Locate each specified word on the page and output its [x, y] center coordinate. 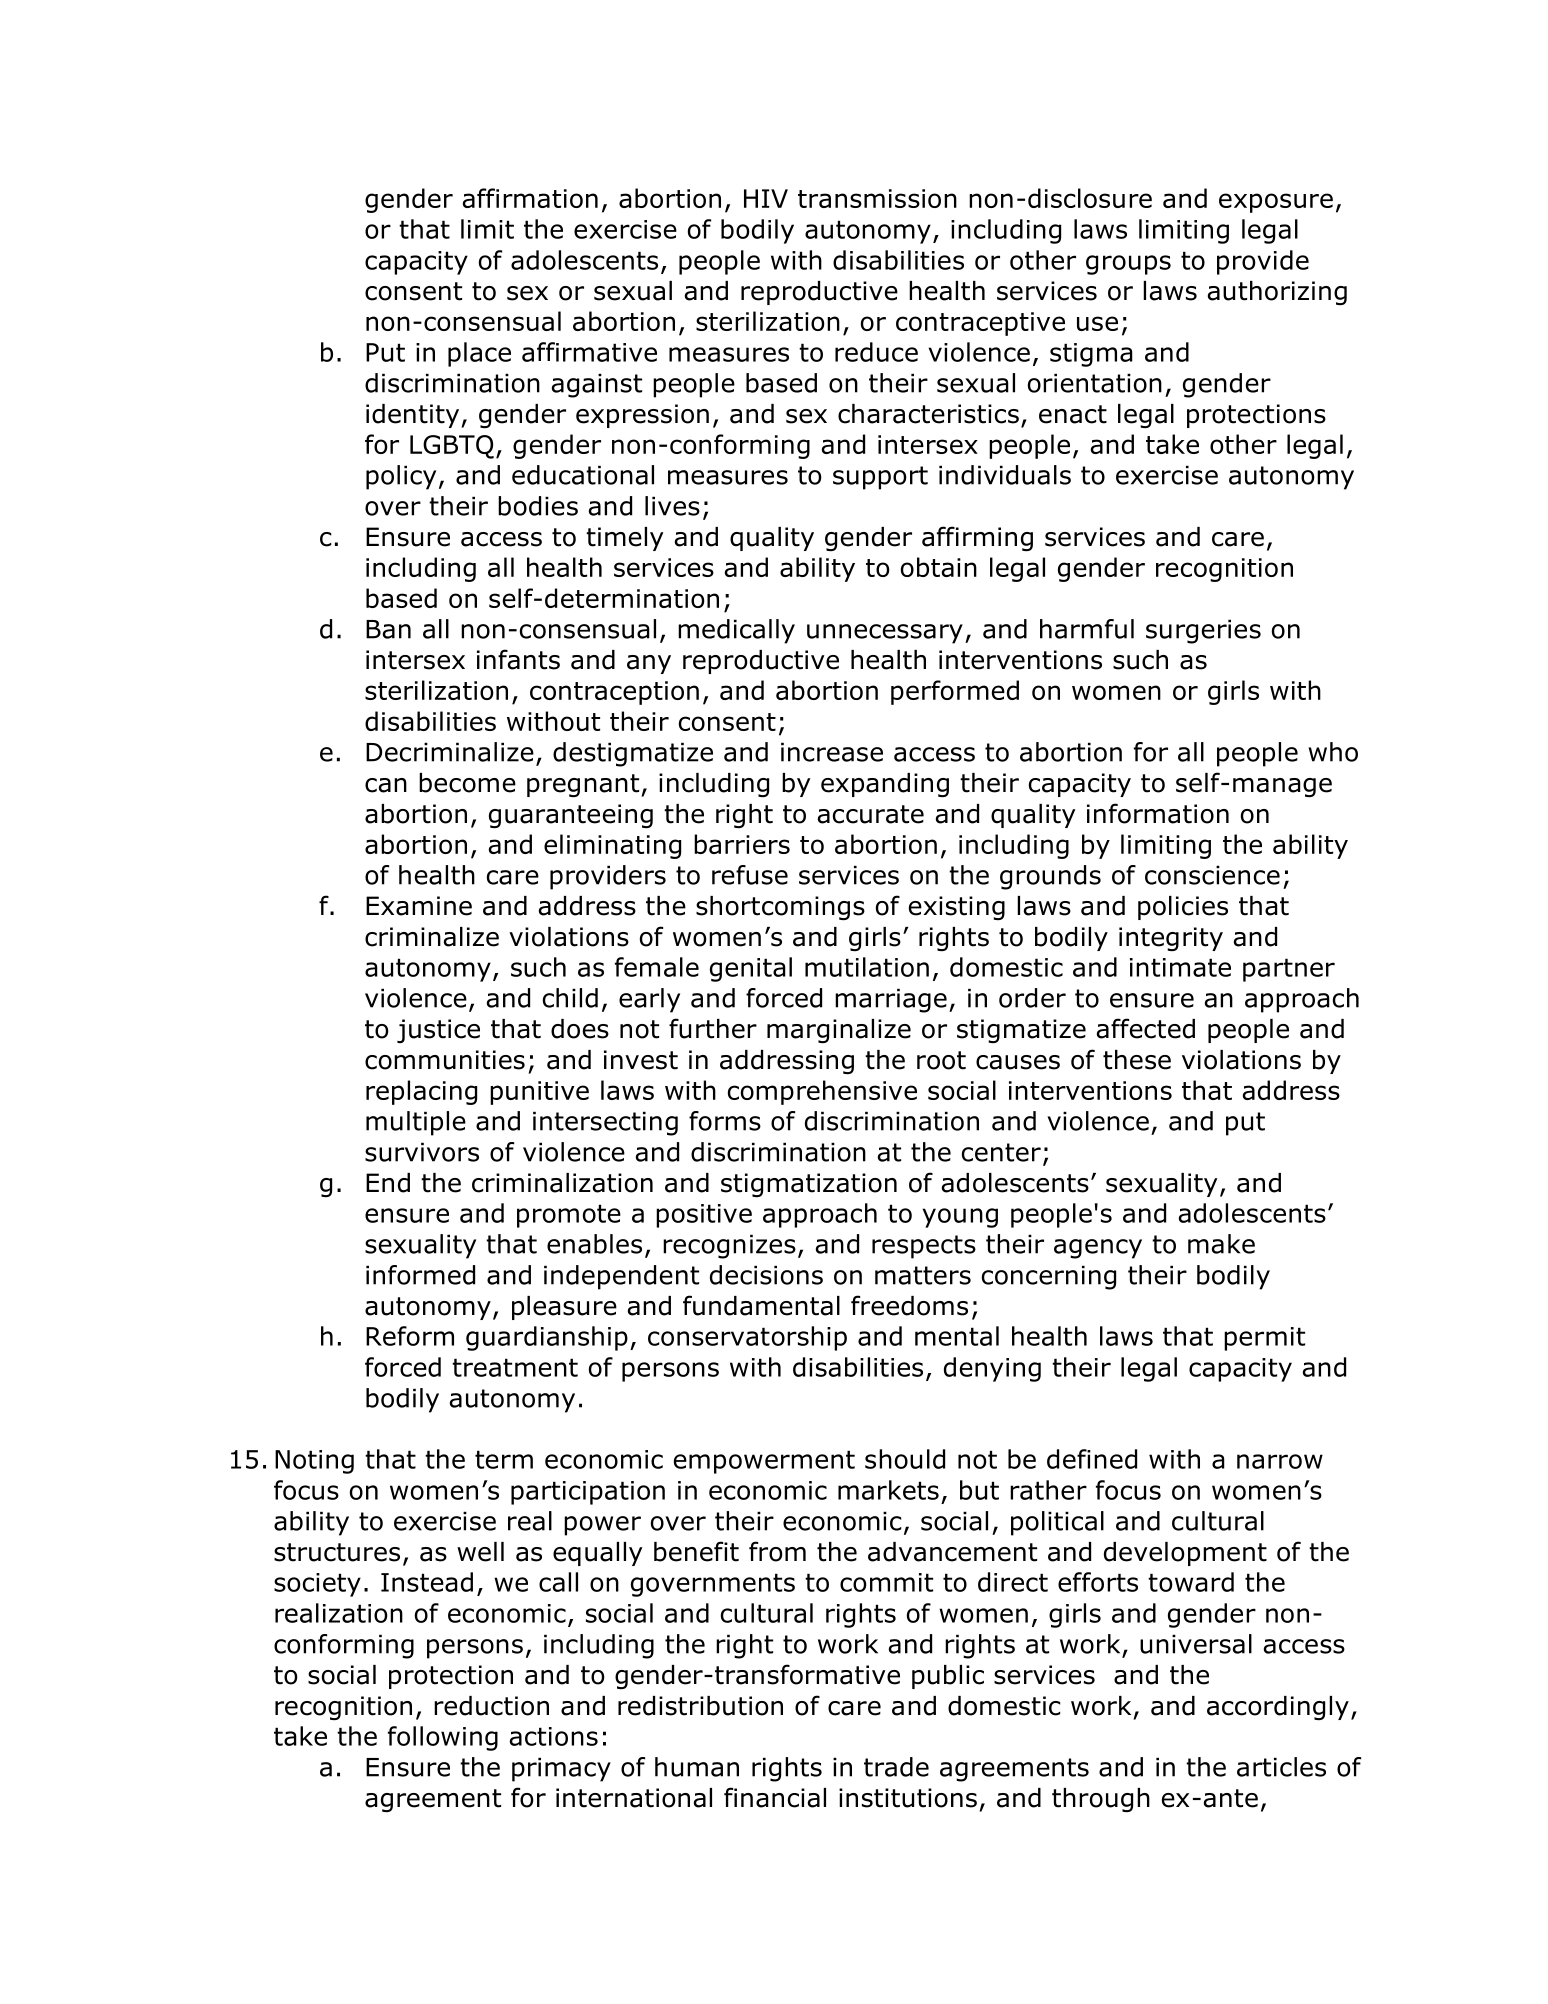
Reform [410, 1336]
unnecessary [885, 634]
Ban [388, 629]
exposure [1276, 203]
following [443, 1738]
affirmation [530, 198]
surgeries [1203, 631]
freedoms [909, 1305]
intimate [1180, 967]
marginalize [839, 1031]
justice [438, 1031]
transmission [877, 198]
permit [1264, 1339]
